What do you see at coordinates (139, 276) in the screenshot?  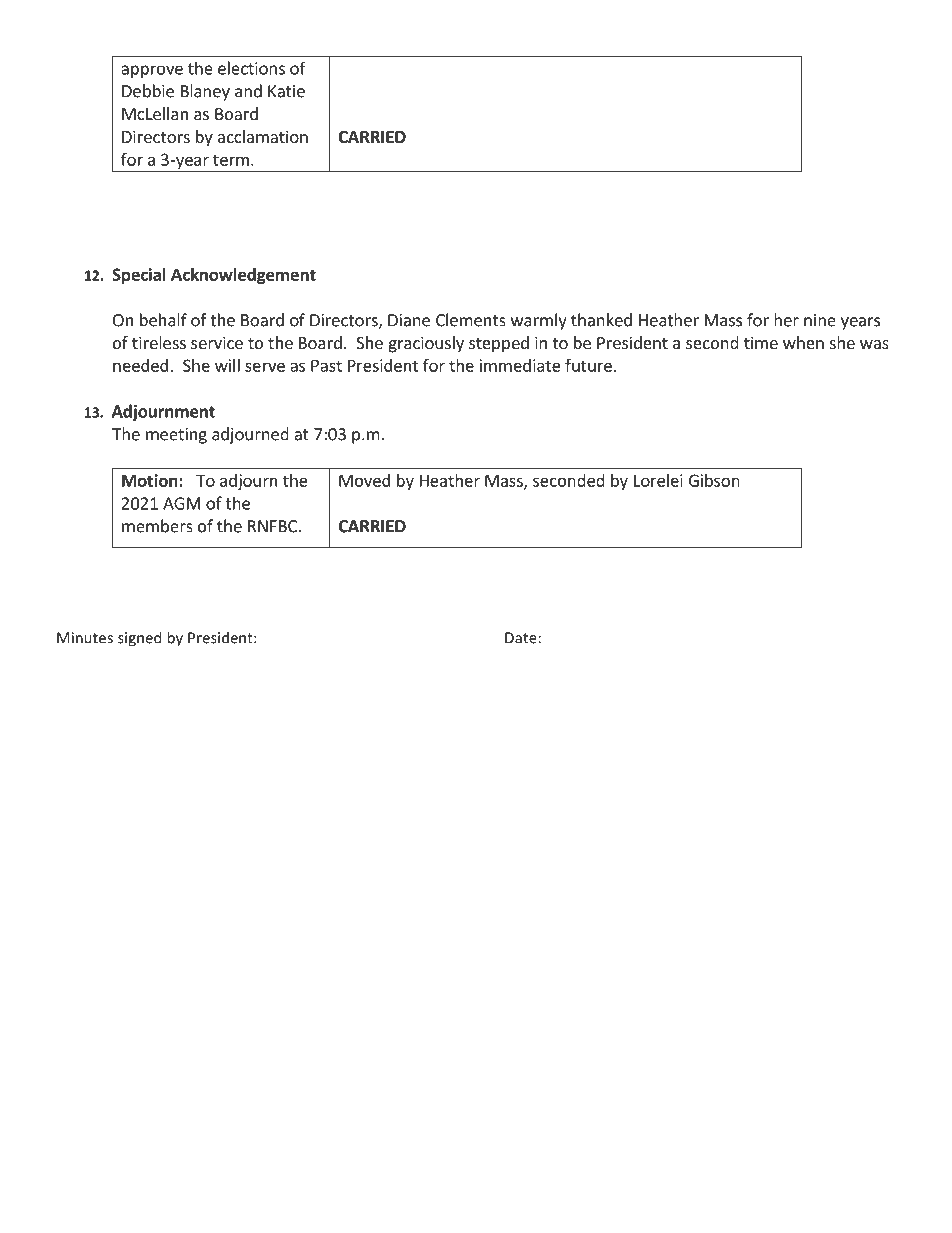 I see `Special` at bounding box center [139, 276].
